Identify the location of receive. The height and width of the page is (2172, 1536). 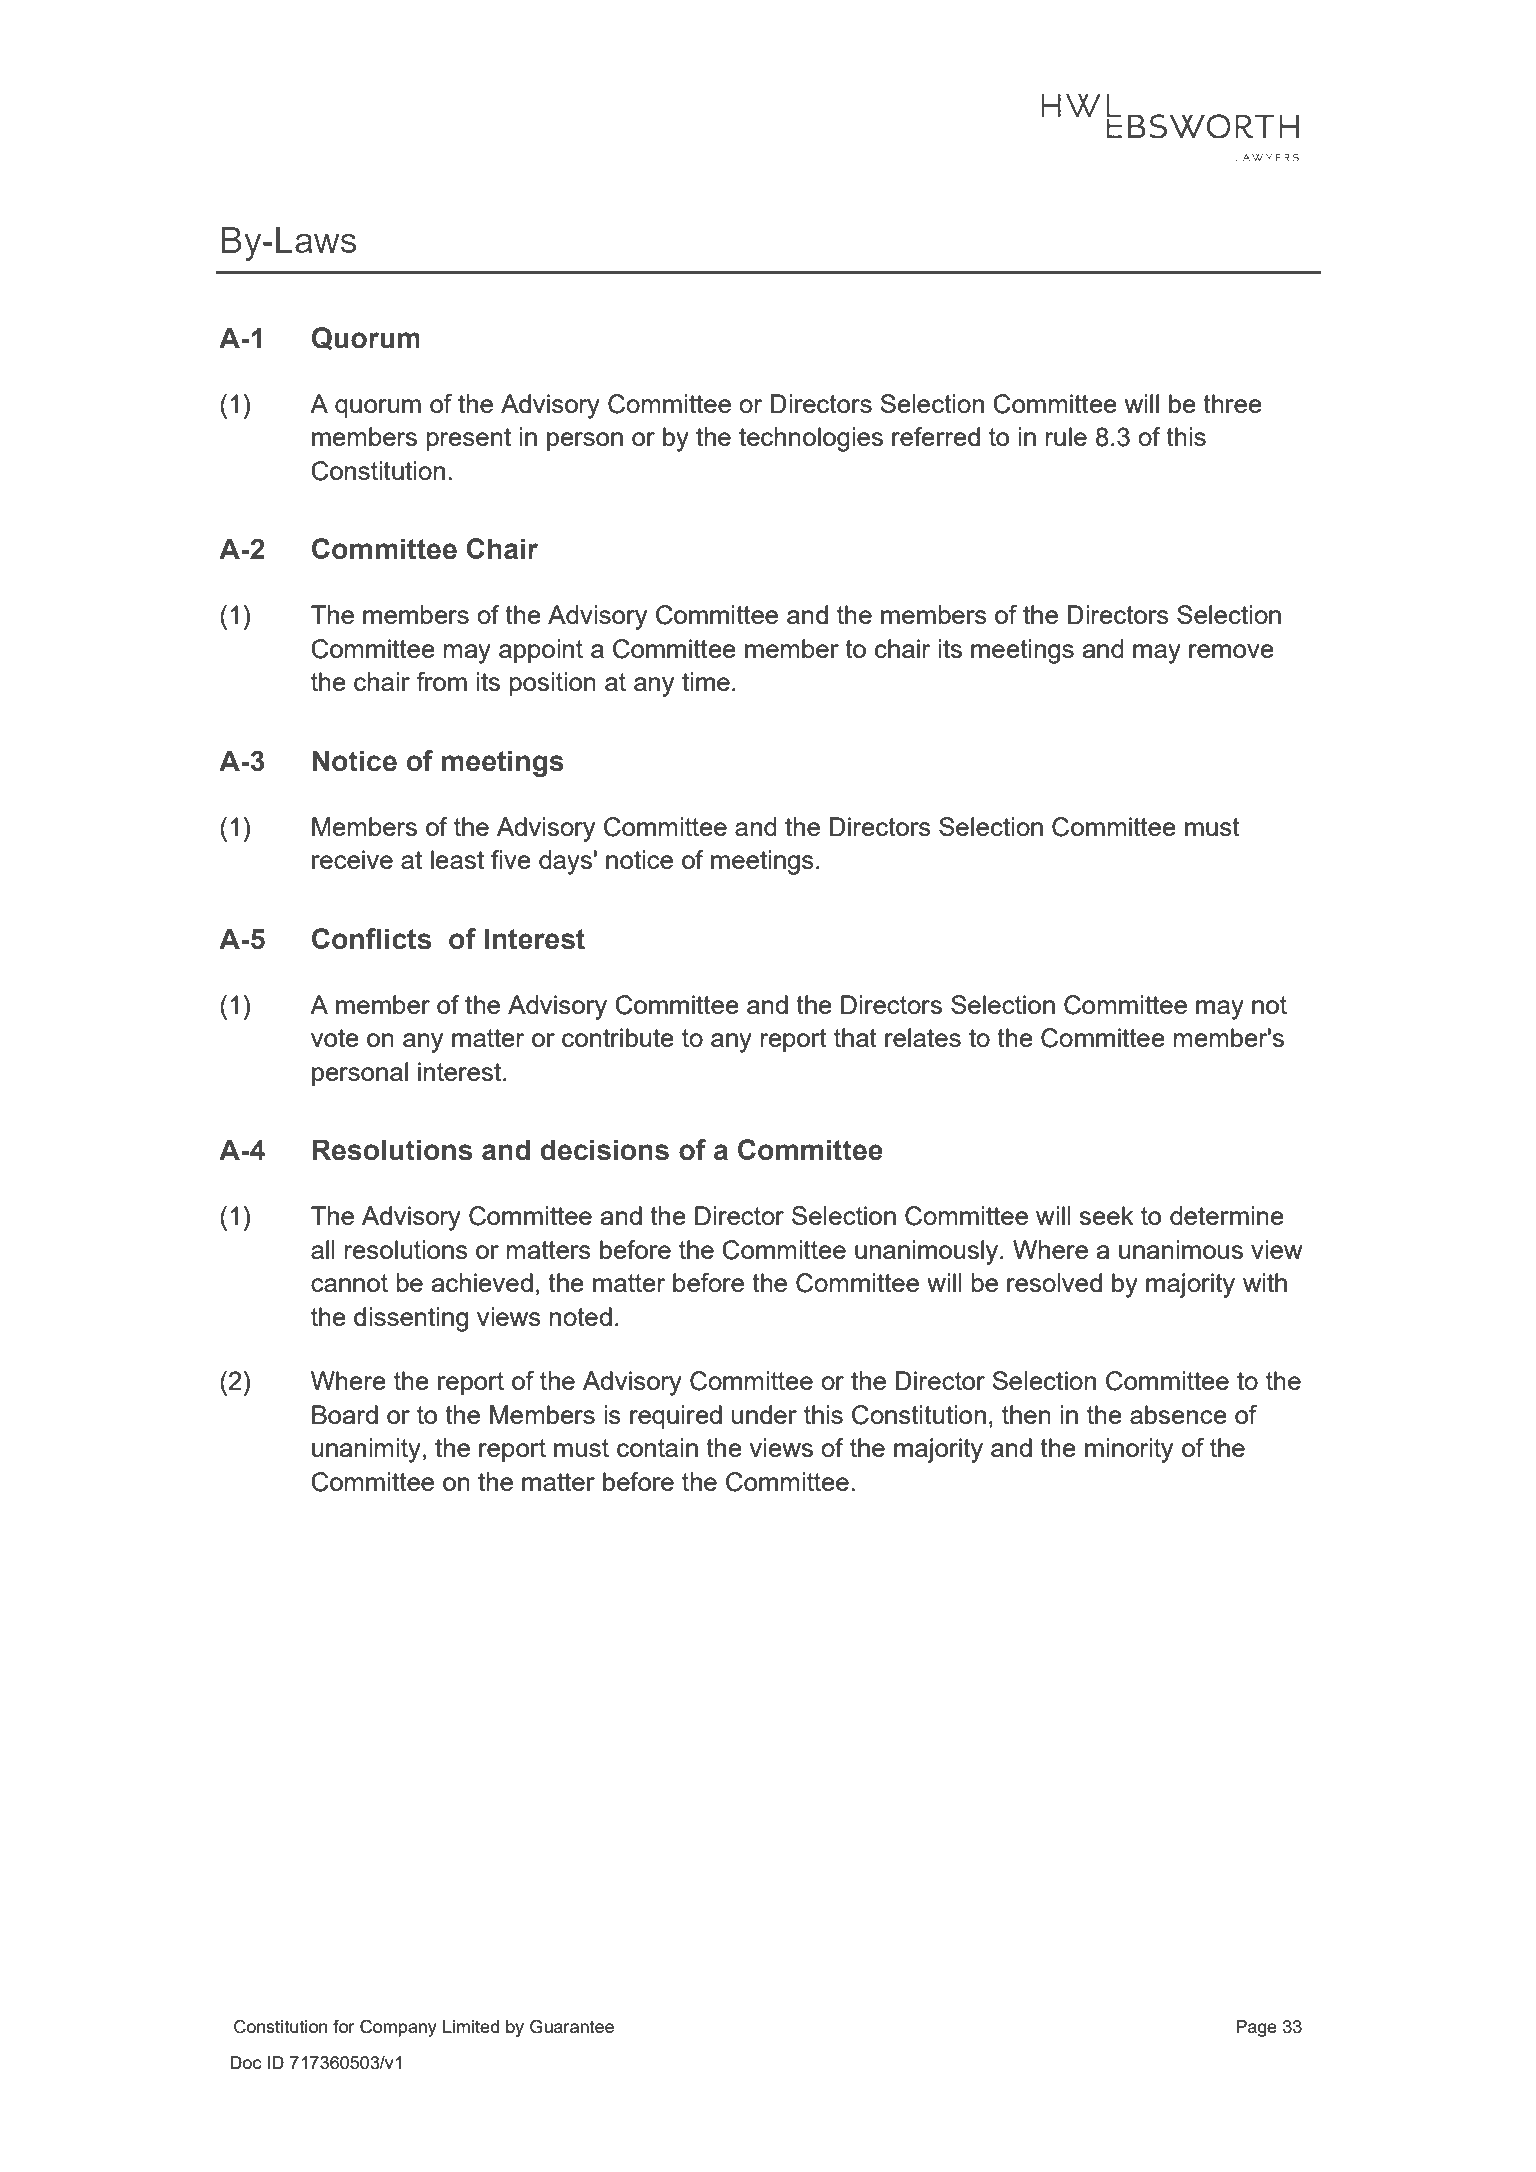
(352, 859).
